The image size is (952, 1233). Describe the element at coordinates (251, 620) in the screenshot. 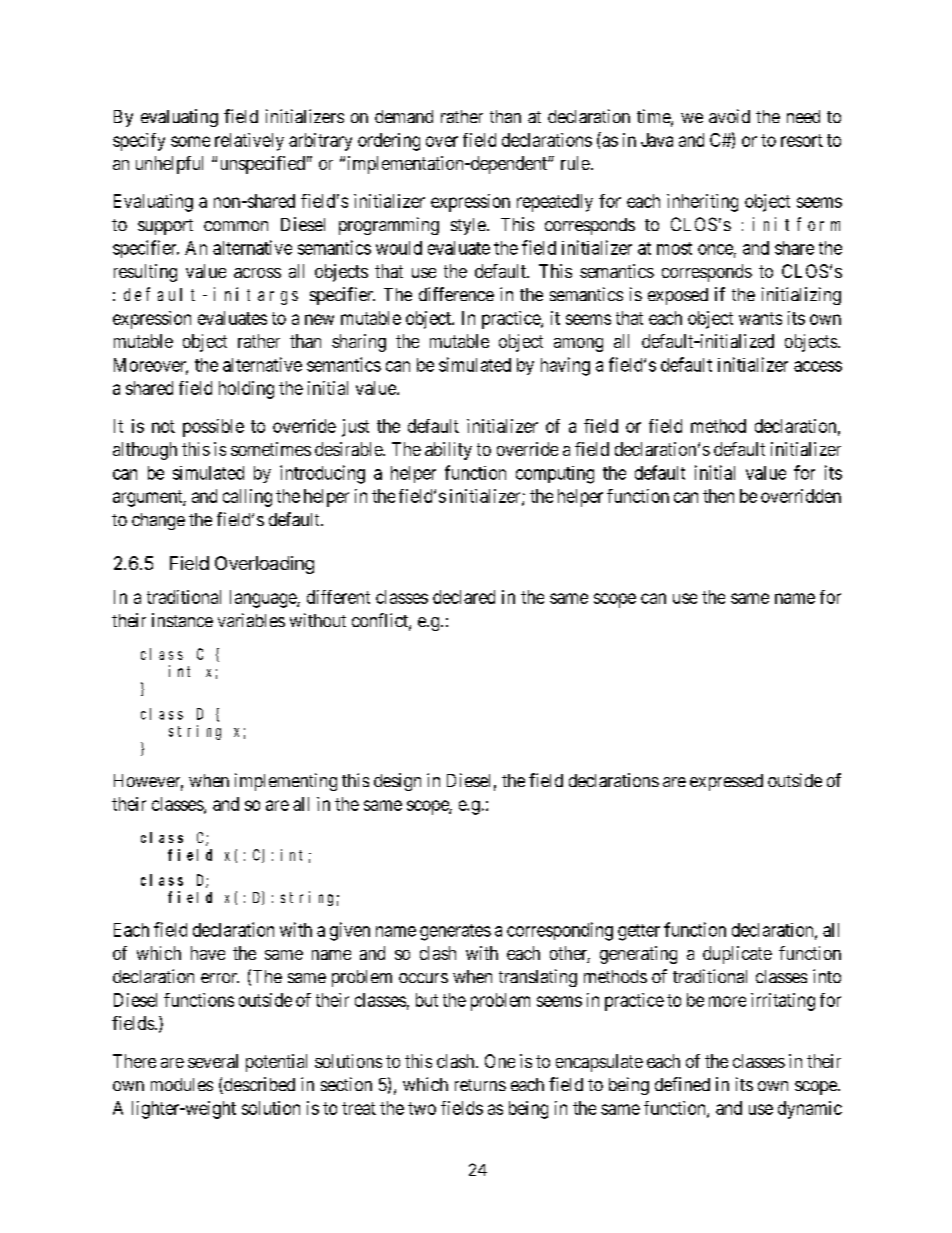

I see `variables` at that location.
